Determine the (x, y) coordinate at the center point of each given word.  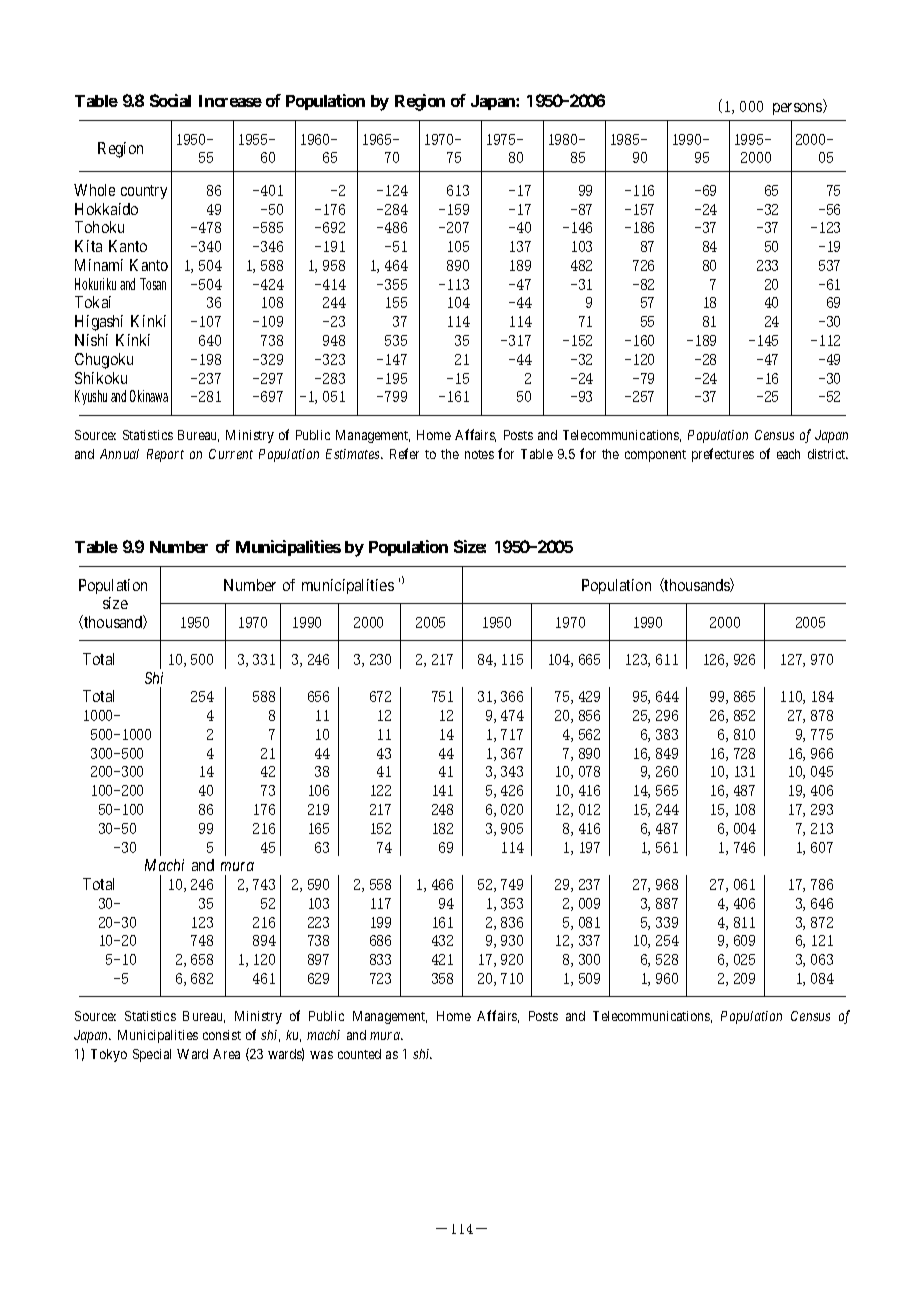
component (655, 456)
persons (798, 109)
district (828, 454)
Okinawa (149, 396)
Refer (404, 453)
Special (152, 1055)
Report (165, 455)
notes (479, 454)
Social (170, 100)
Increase (230, 101)
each (788, 454)
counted (359, 1054)
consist (222, 1035)
